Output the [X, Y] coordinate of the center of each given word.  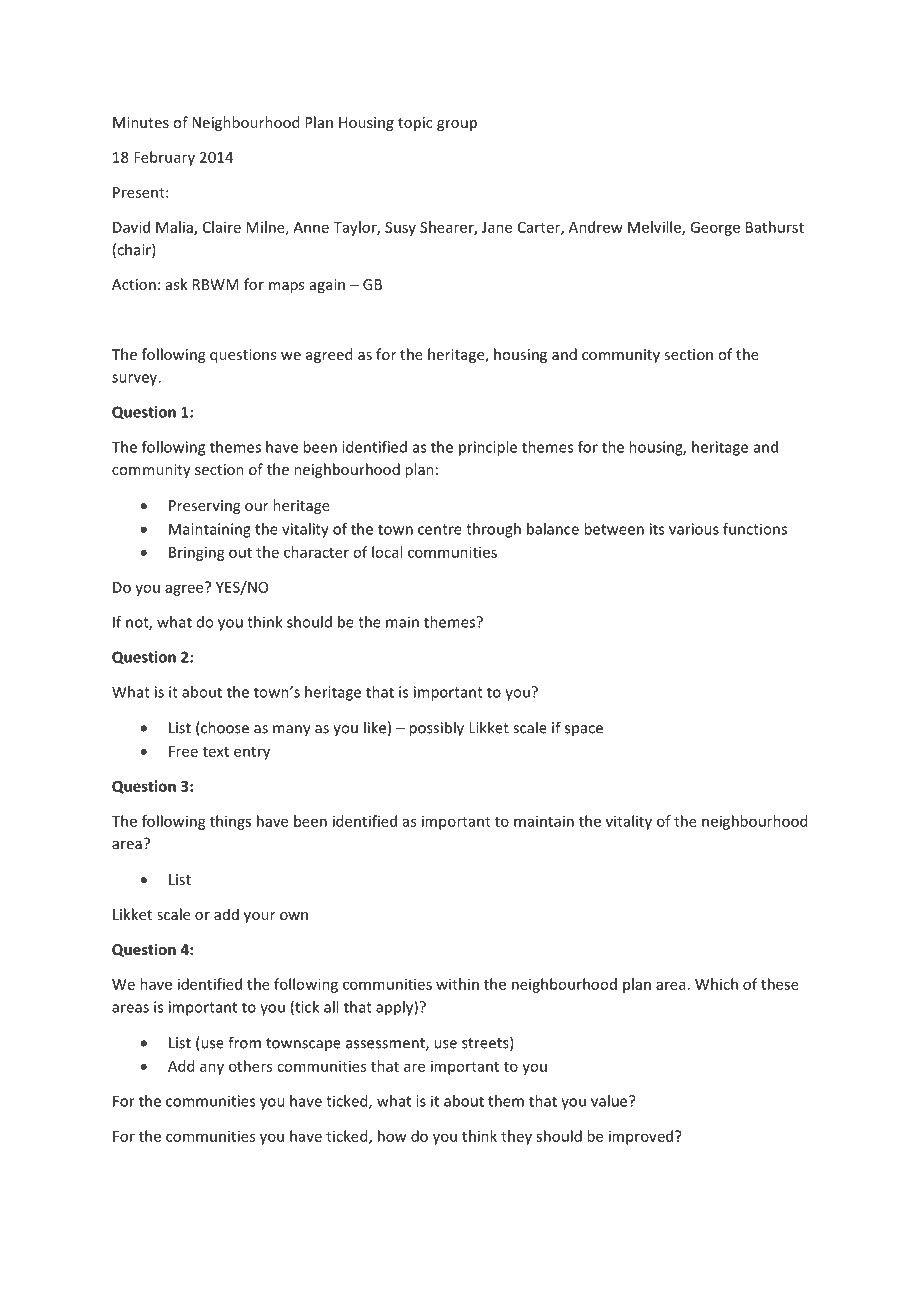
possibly [436, 729]
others [250, 1066]
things [230, 822]
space [584, 730]
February [164, 158]
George [715, 229]
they [516, 1137]
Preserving [204, 507]
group [457, 125]
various [694, 529]
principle [488, 448]
